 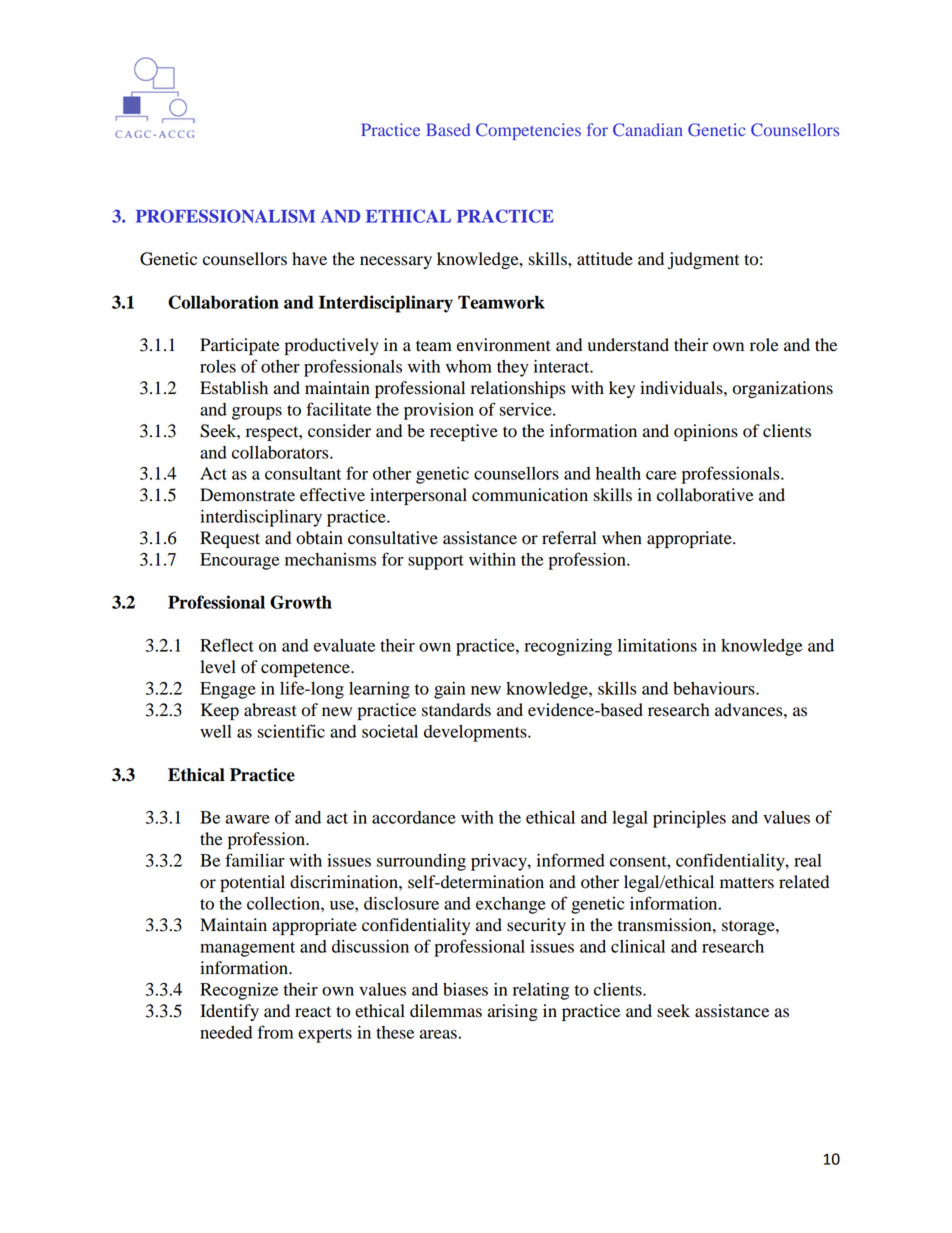 I want to click on Canadian, so click(x=648, y=130).
